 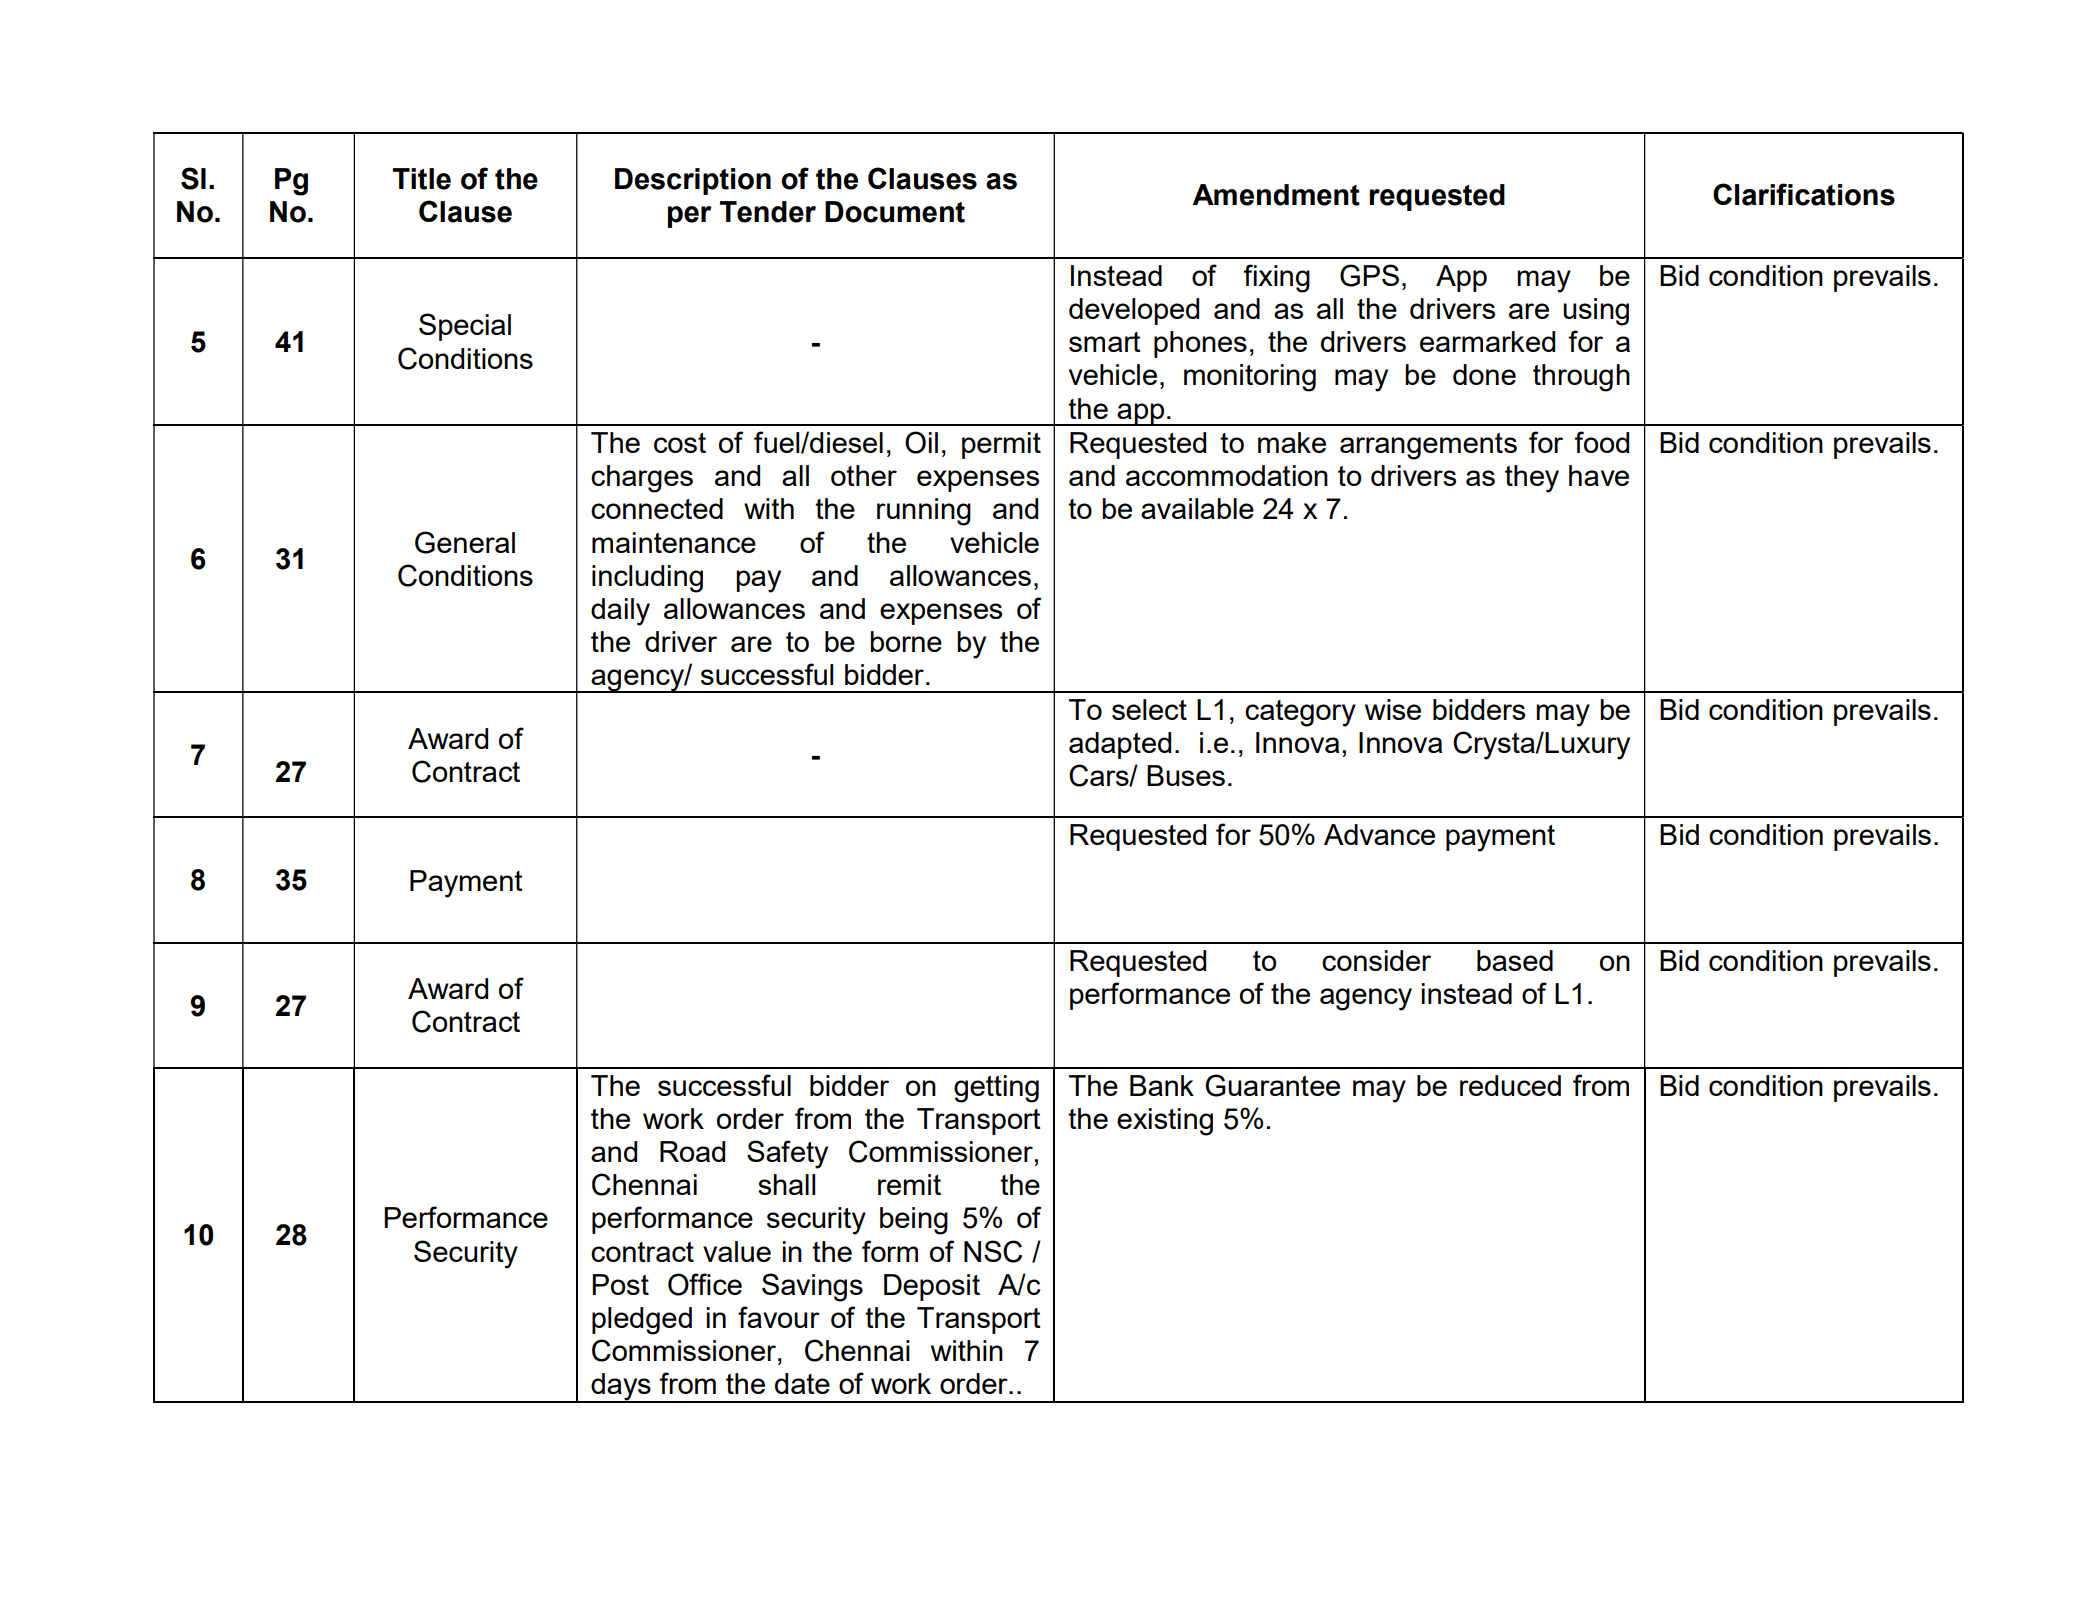 I want to click on Advance, so click(x=1379, y=834).
